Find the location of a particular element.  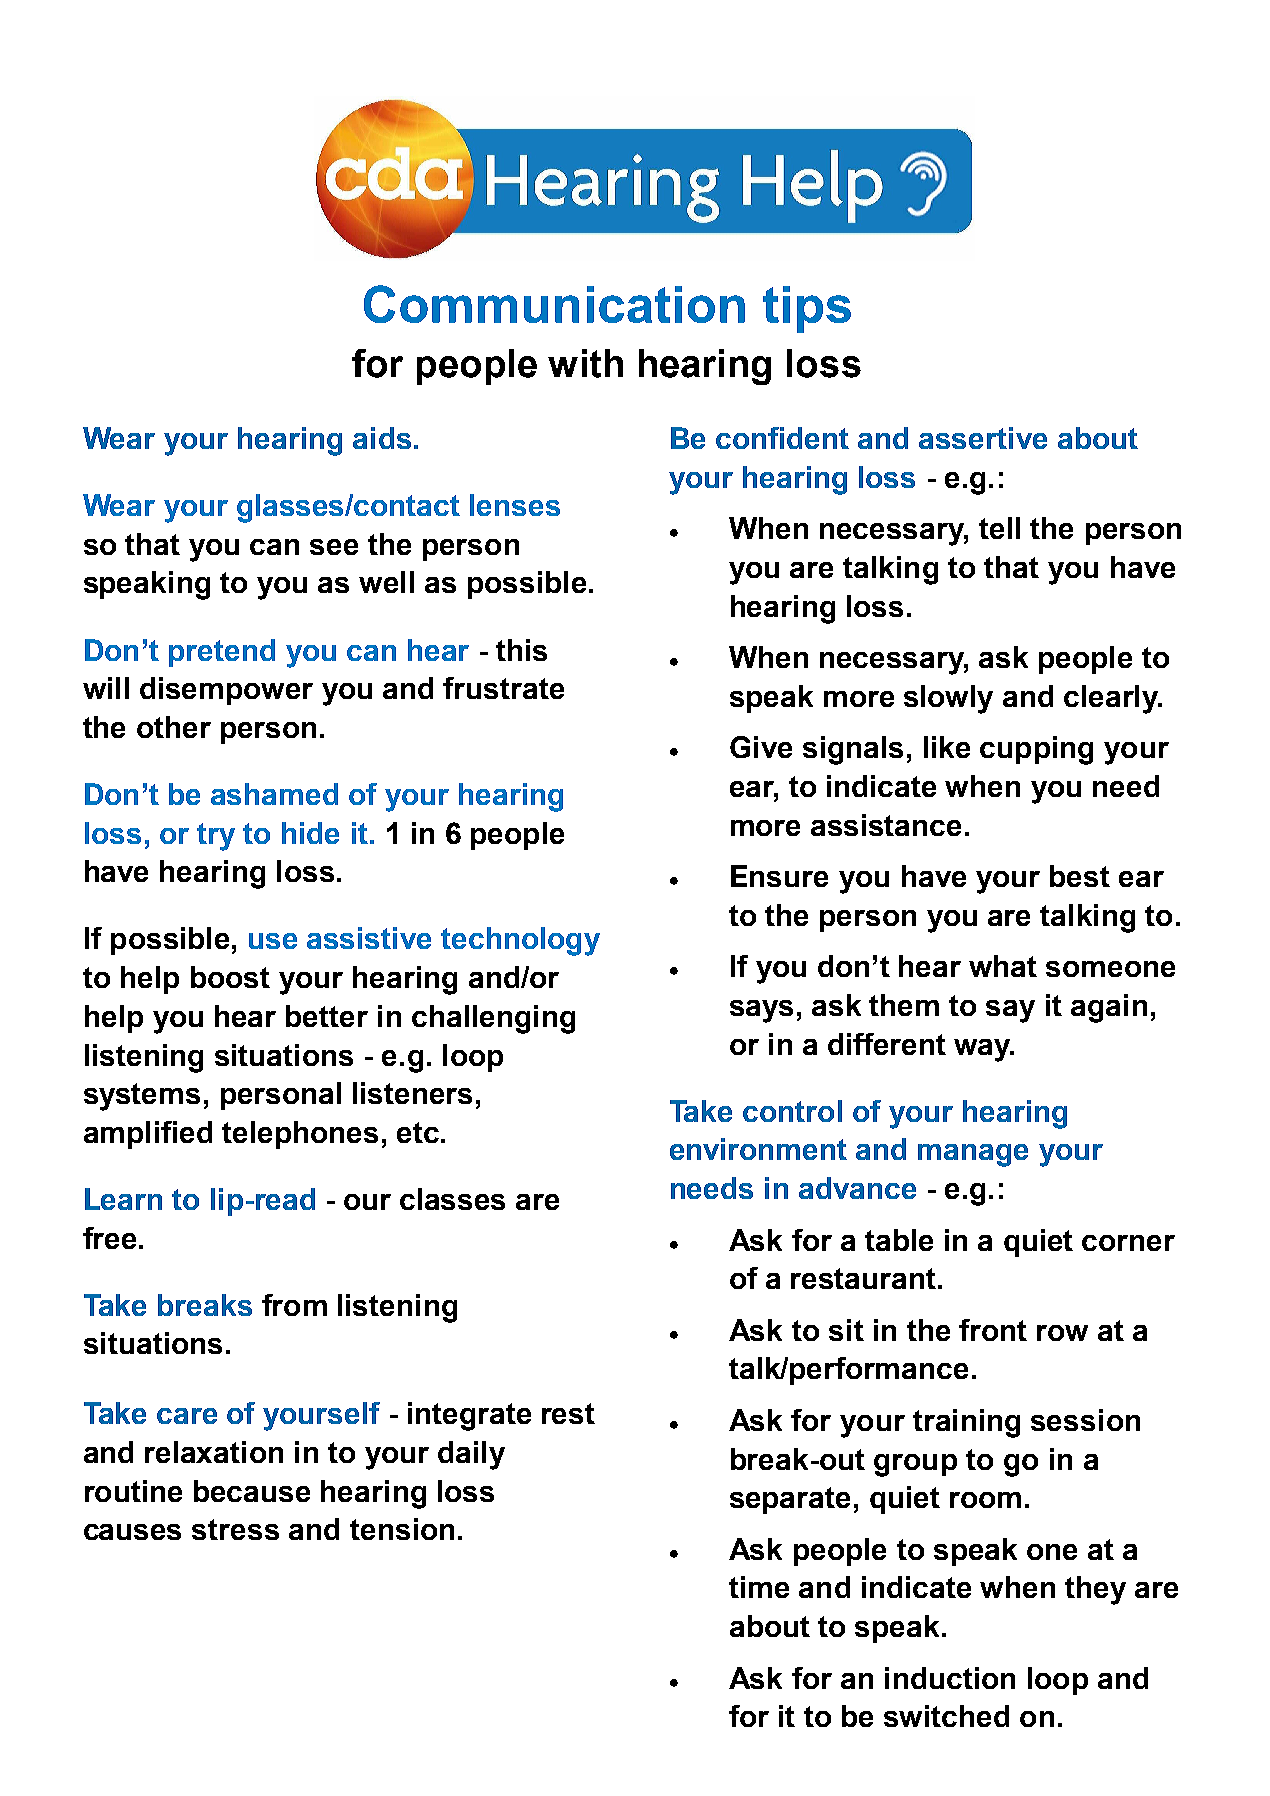

technology is located at coordinates (520, 941).
